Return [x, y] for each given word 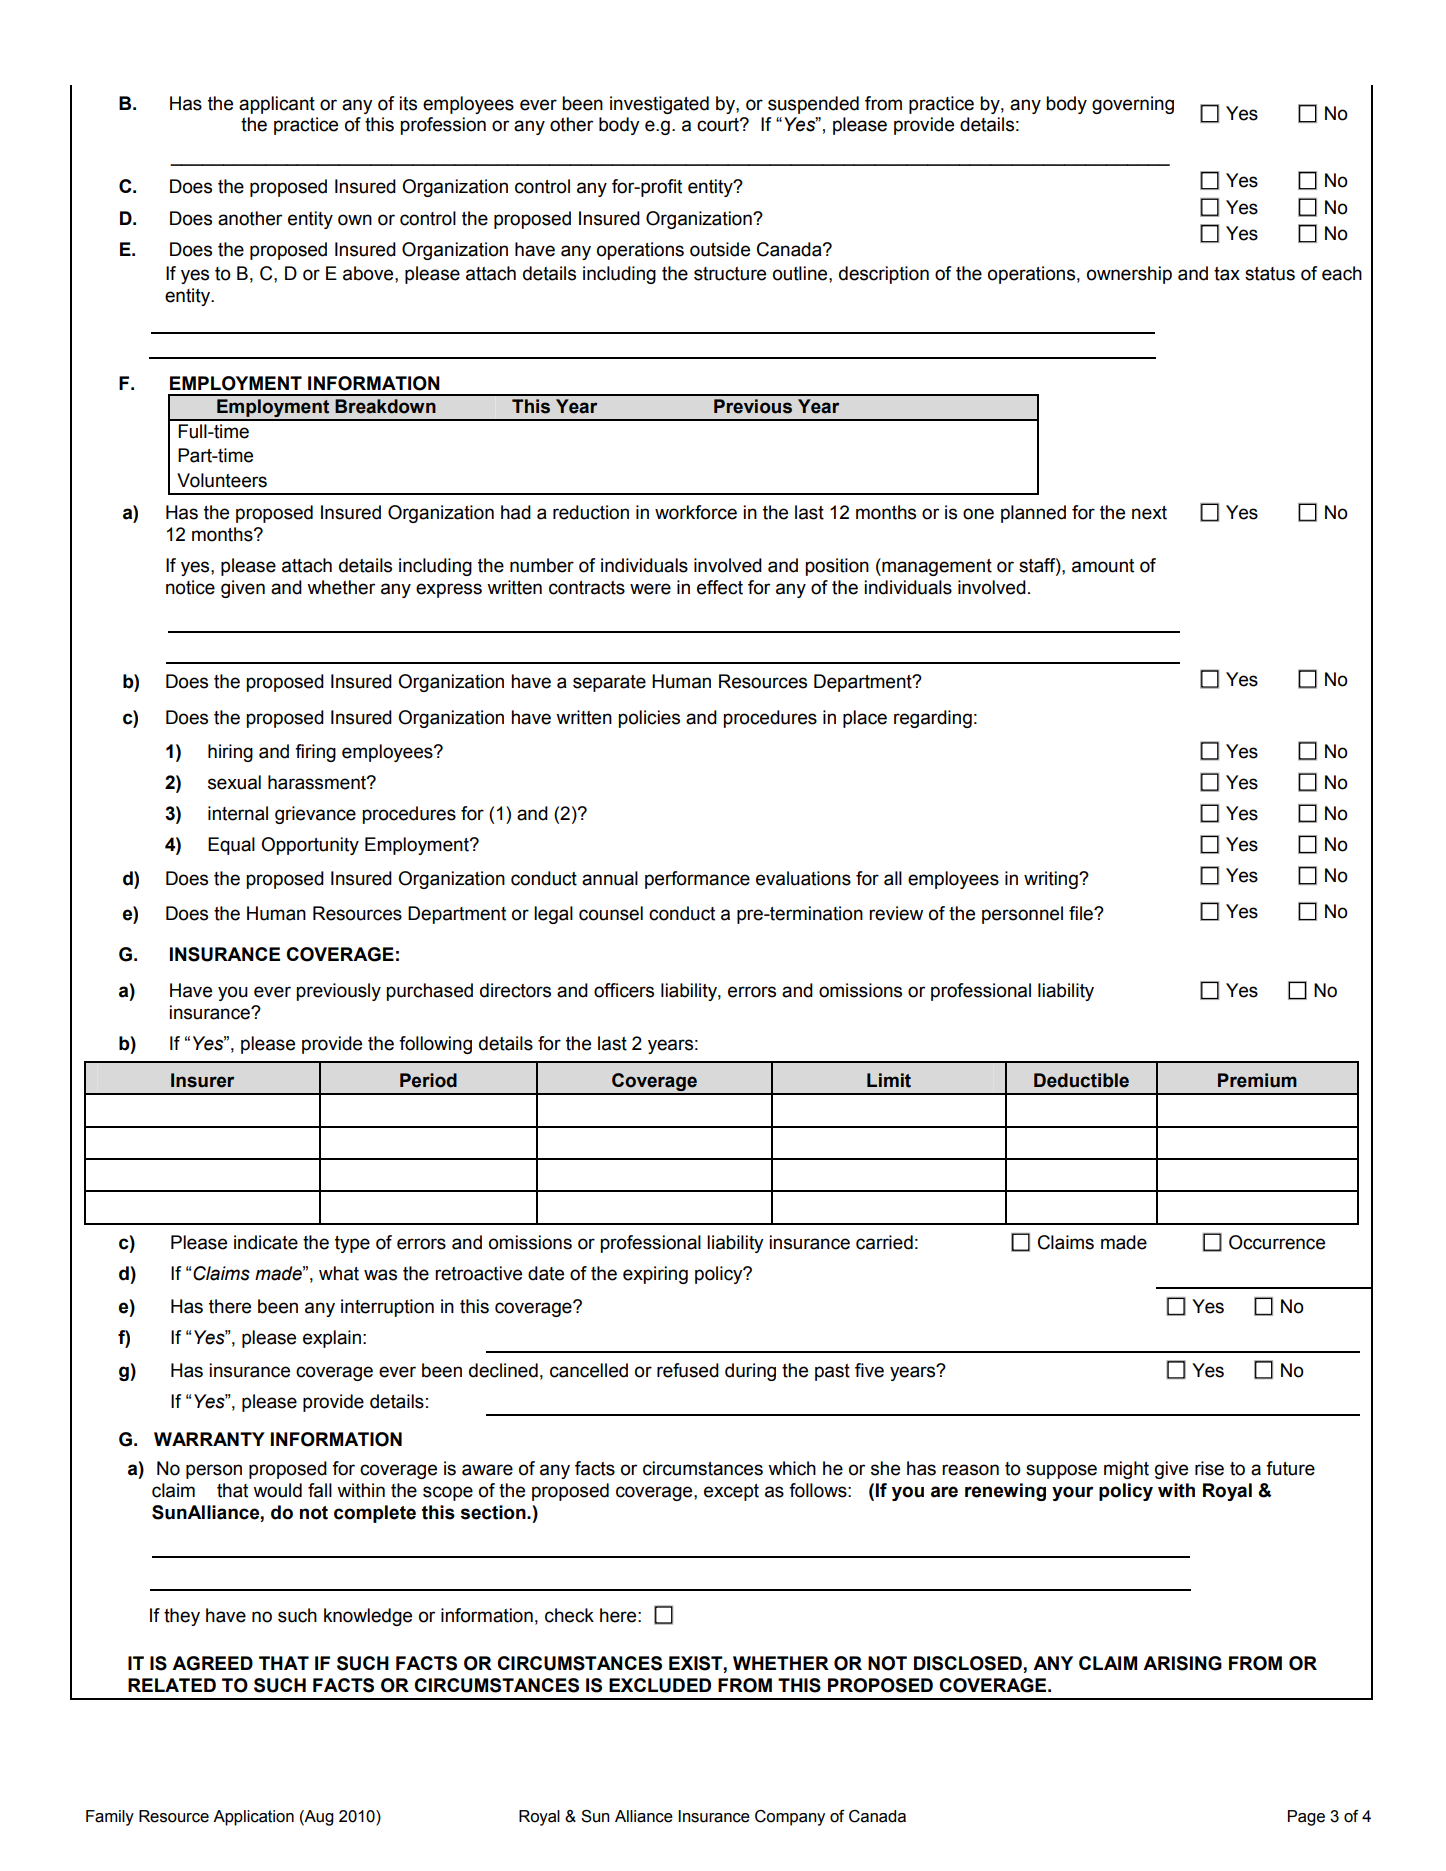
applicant [277, 105]
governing [1133, 105]
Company [790, 1818]
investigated [659, 105]
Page [1306, 1818]
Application [253, 1818]
